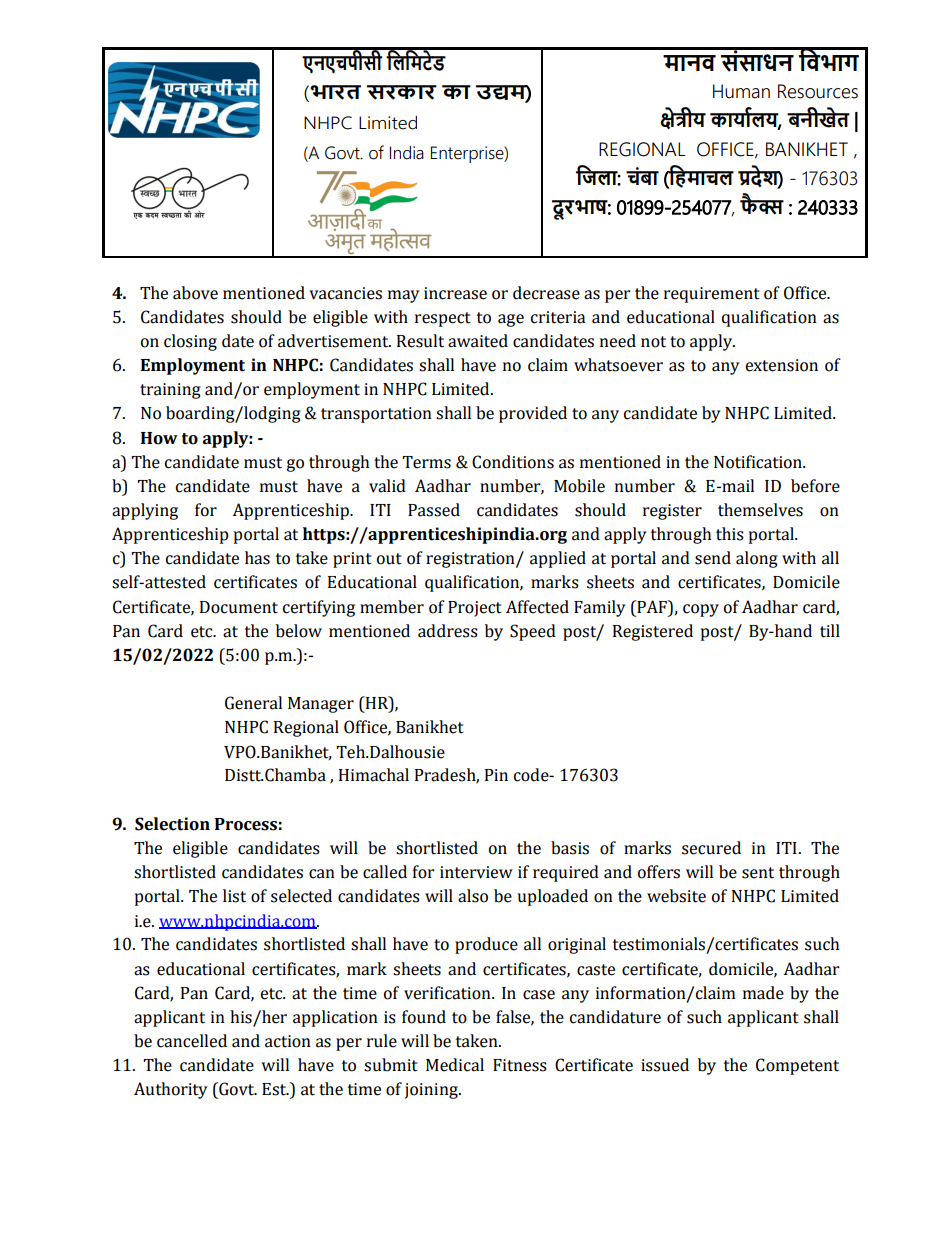  I want to click on along, so click(757, 559).
